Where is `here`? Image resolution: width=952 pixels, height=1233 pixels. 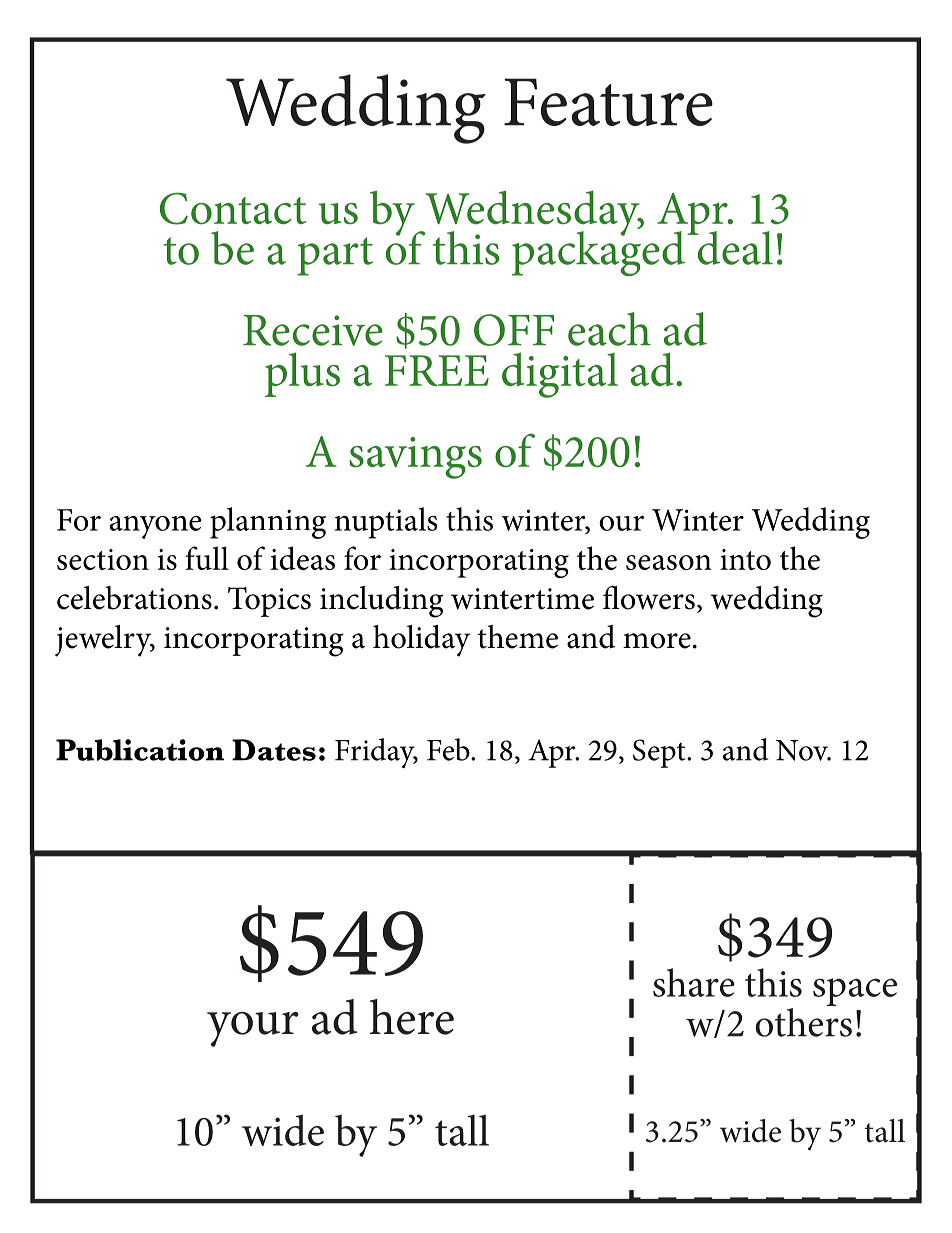
here is located at coordinates (412, 1017).
